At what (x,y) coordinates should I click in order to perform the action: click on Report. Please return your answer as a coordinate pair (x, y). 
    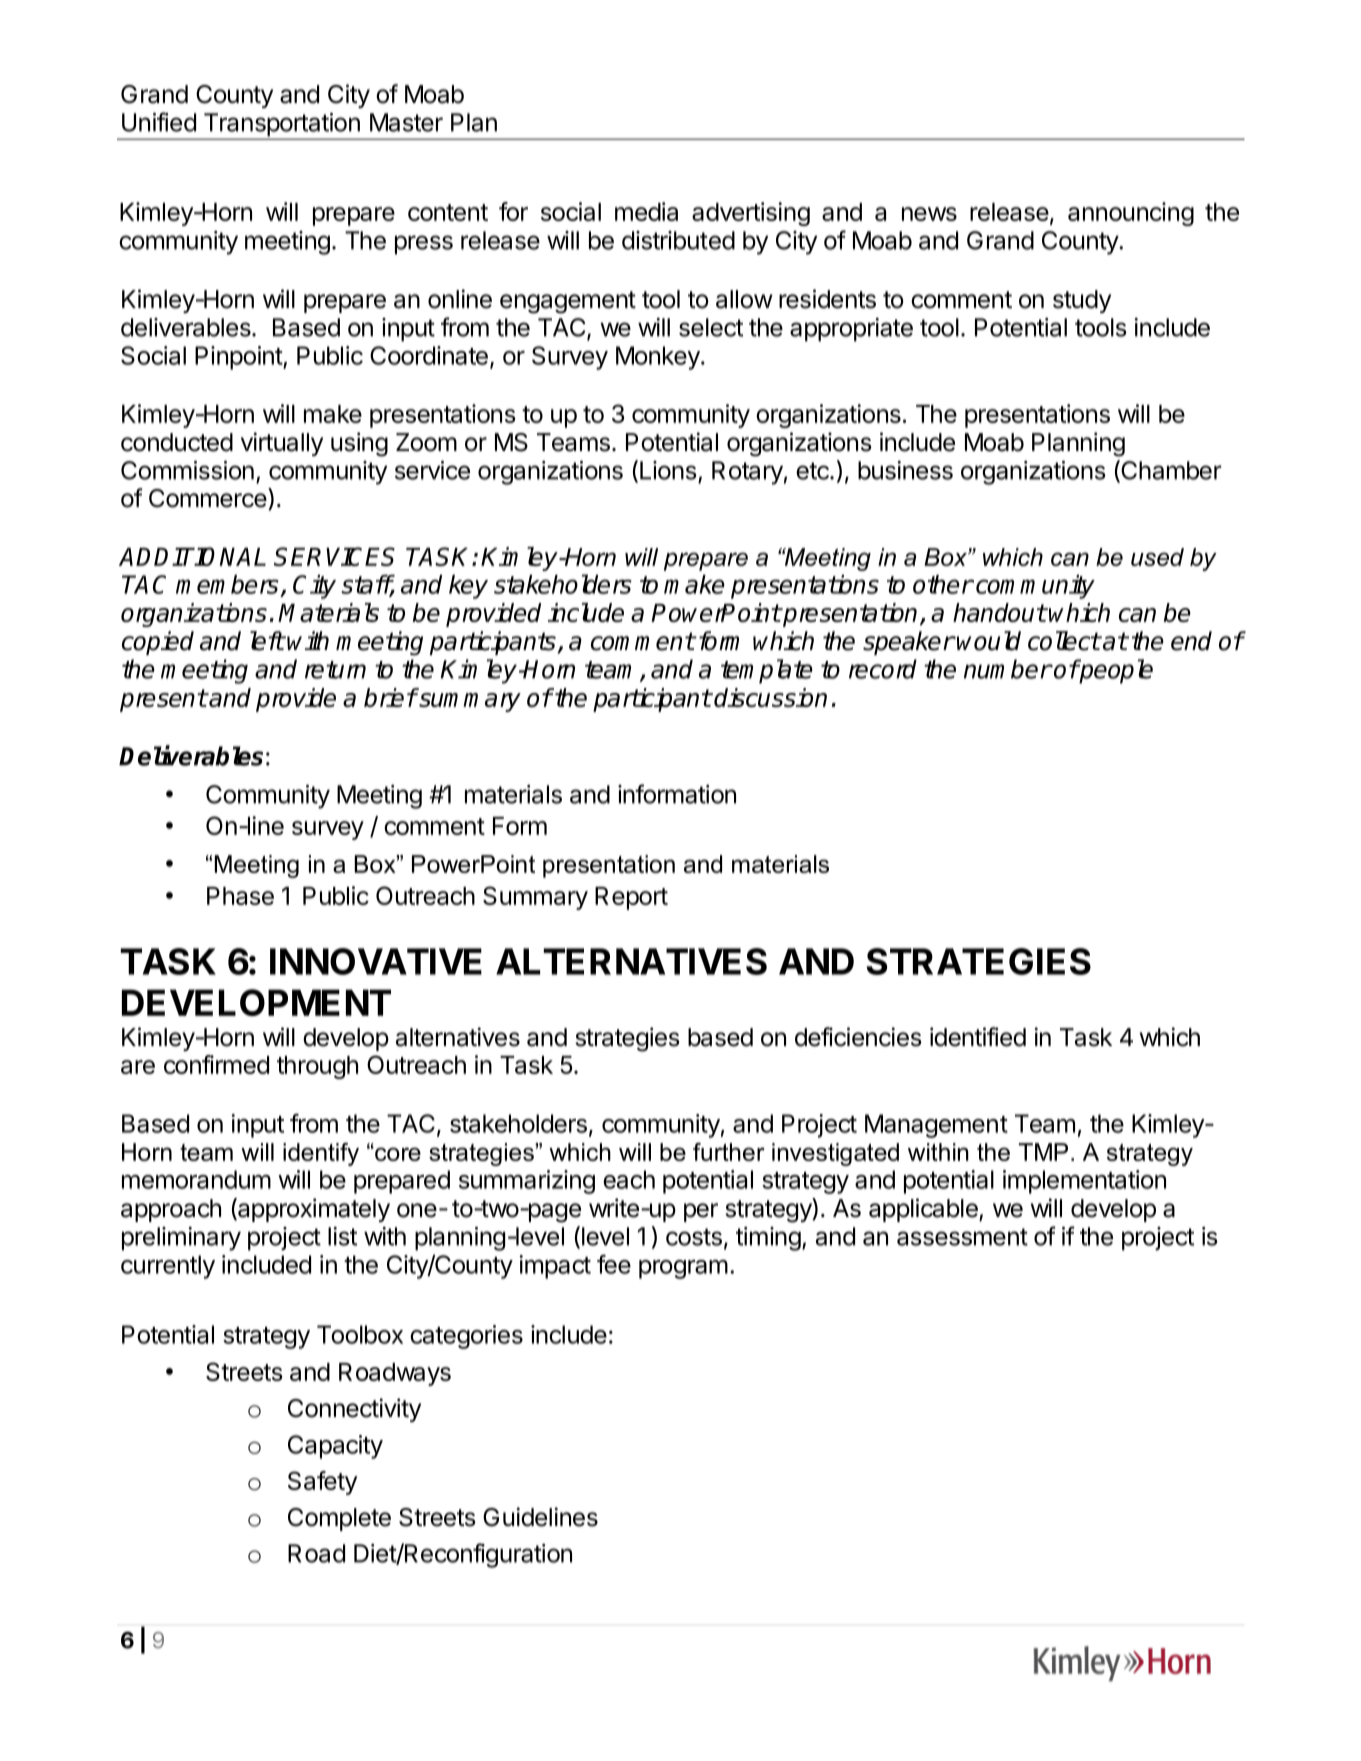
    Looking at the image, I should click on (631, 898).
